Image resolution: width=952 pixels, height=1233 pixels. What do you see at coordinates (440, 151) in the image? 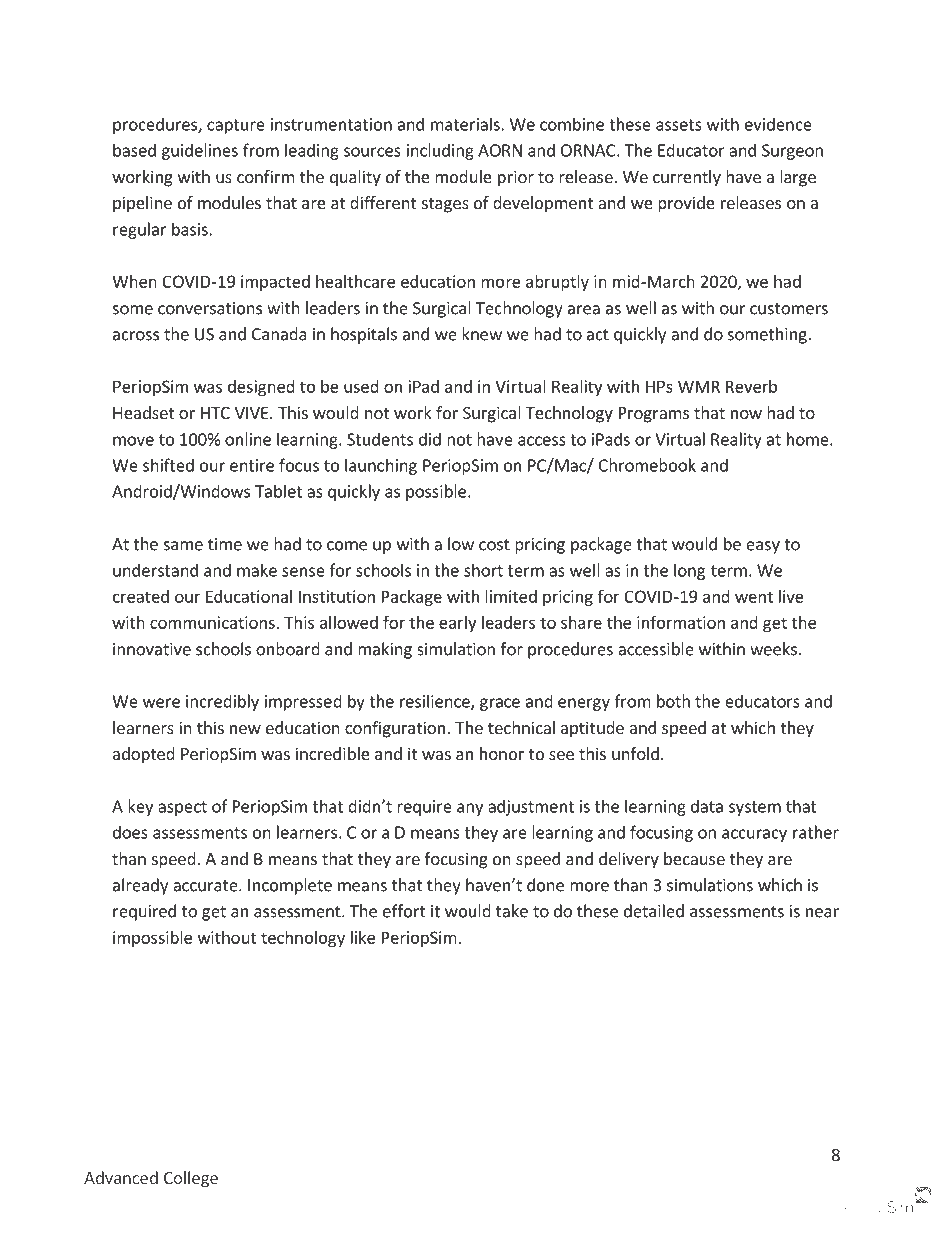
I see `including` at bounding box center [440, 151].
